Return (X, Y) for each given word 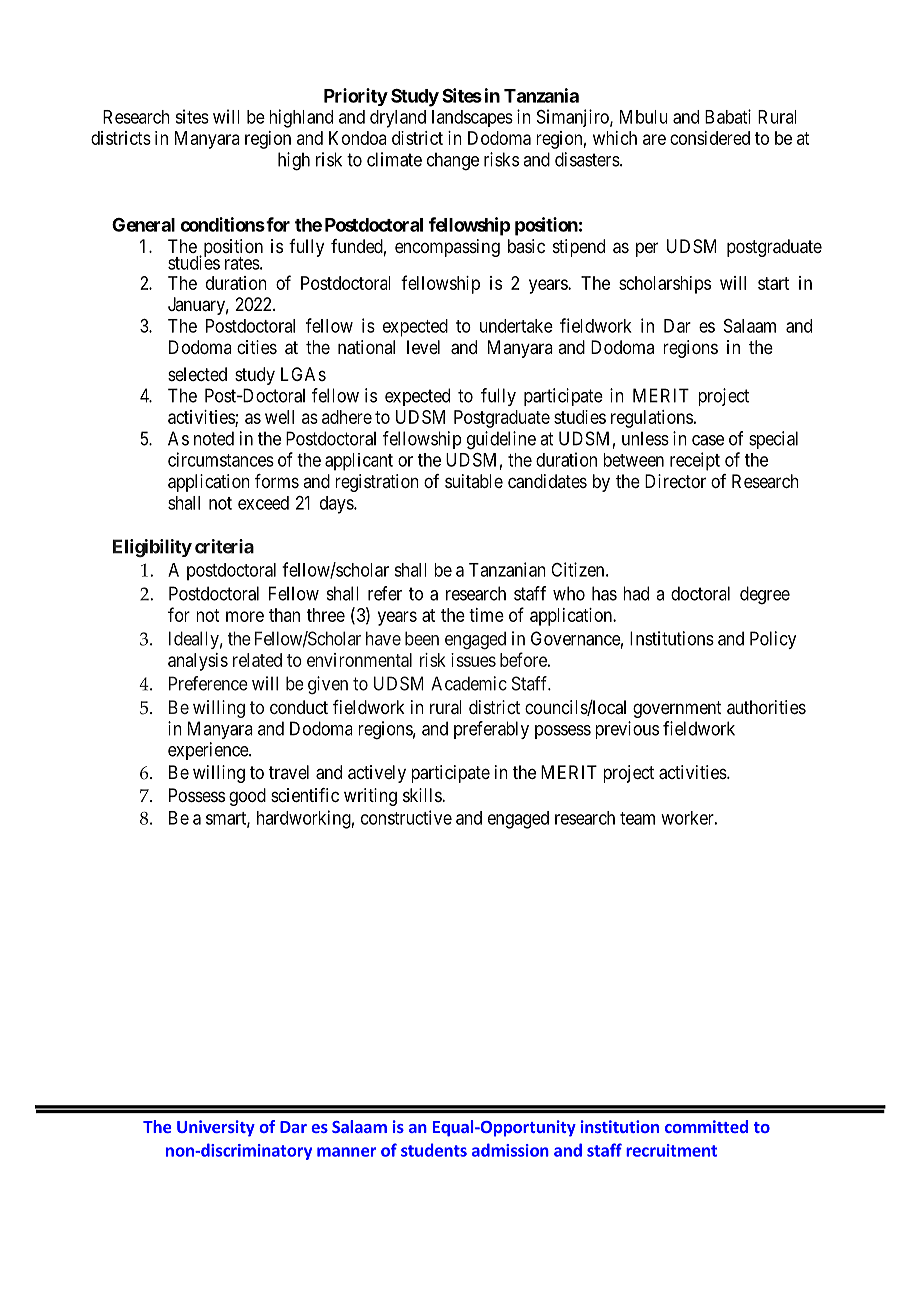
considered (710, 138)
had (636, 593)
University (216, 1128)
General (143, 225)
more (245, 616)
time (486, 615)
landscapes (472, 118)
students (434, 1150)
